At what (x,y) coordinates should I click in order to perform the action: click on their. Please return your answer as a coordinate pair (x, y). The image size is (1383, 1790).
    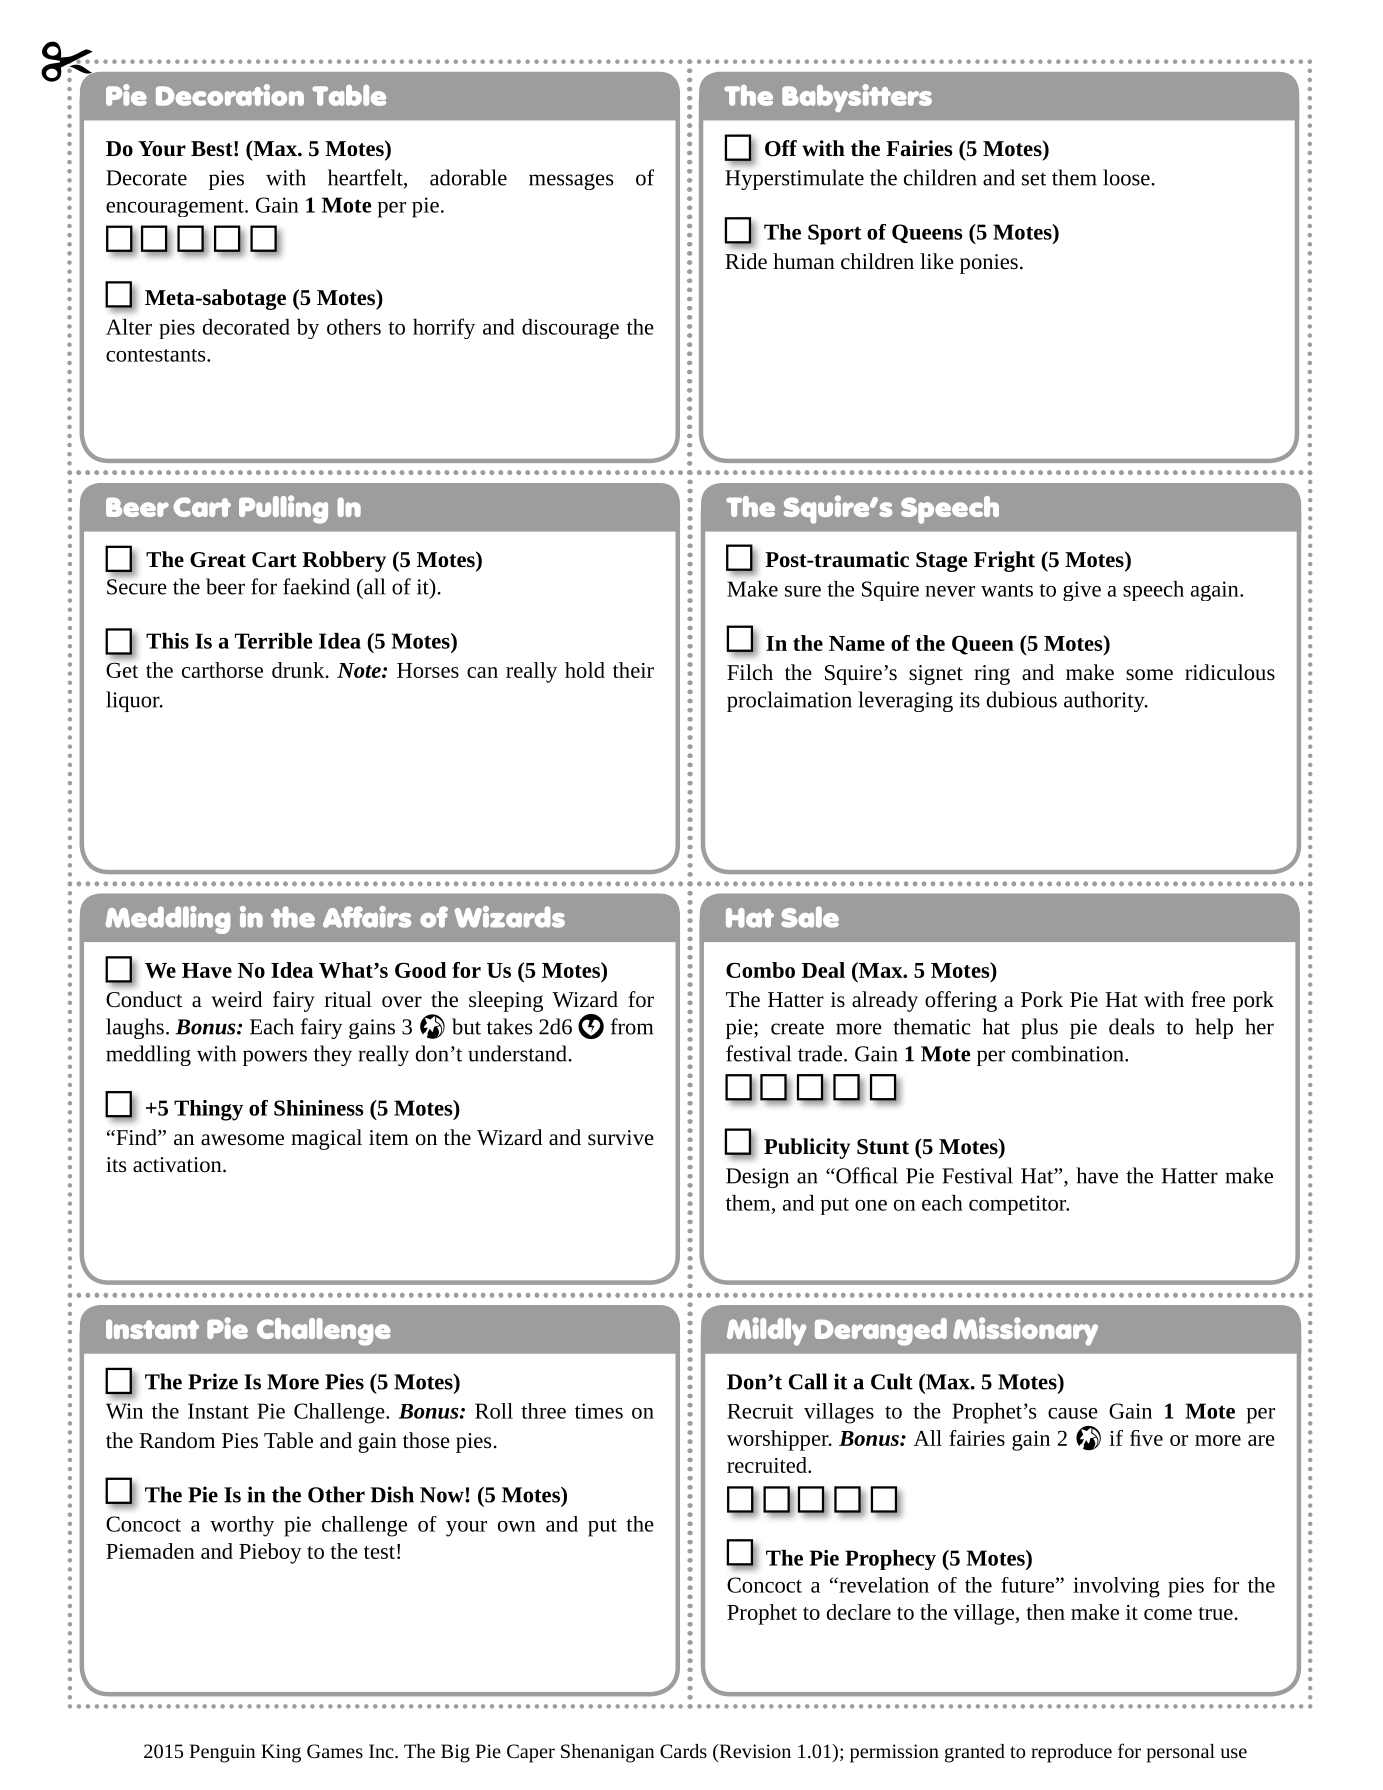
    Looking at the image, I should click on (633, 670).
